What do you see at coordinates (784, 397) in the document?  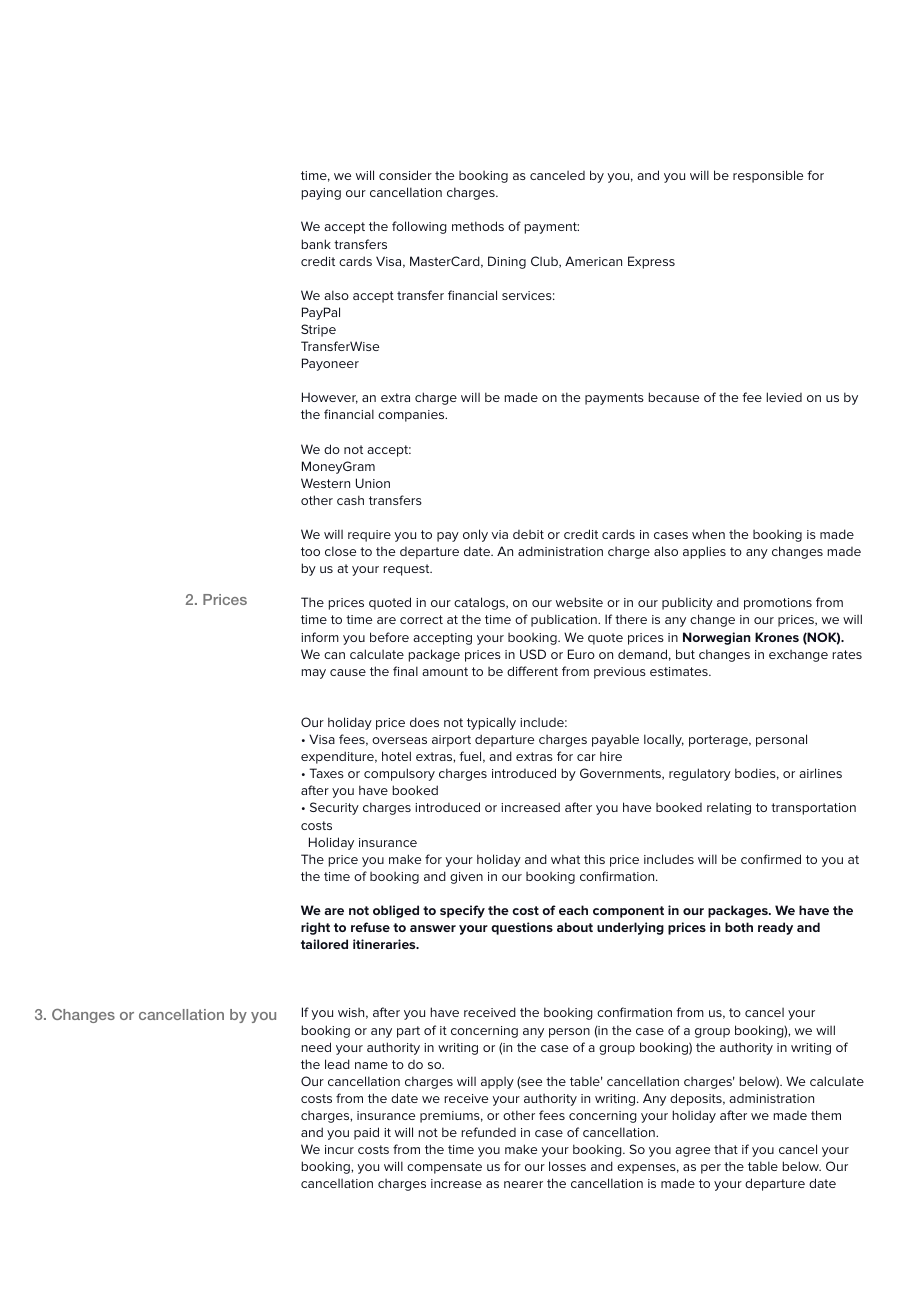 I see `levied` at bounding box center [784, 397].
